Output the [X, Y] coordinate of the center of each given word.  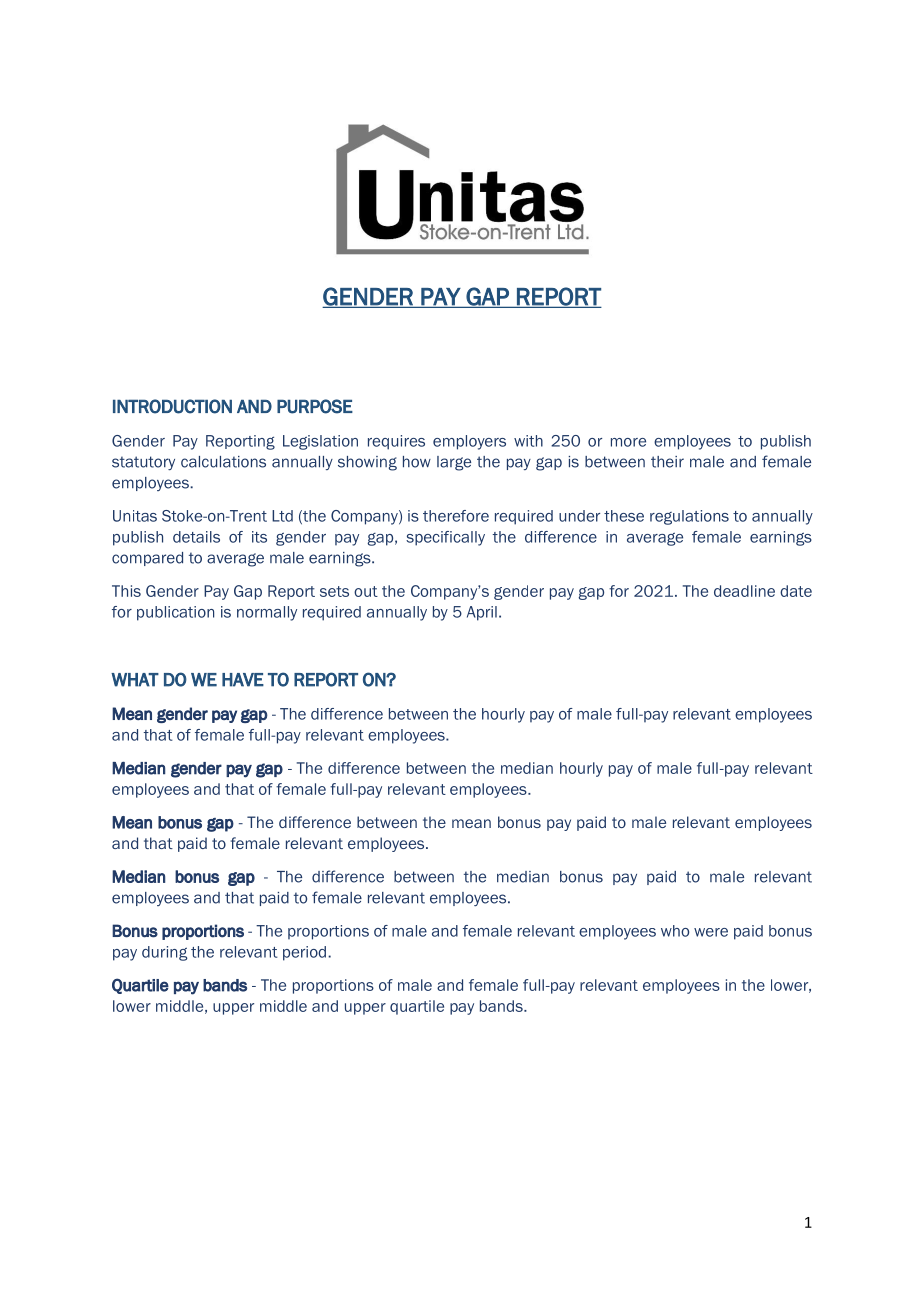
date [796, 591]
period [304, 953]
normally [267, 613]
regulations [689, 517]
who [675, 931]
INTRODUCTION [172, 406]
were [711, 932]
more [628, 442]
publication [175, 613]
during [165, 953]
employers [469, 442]
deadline [744, 591]
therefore [456, 516]
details [196, 537]
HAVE [243, 680]
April [482, 613]
